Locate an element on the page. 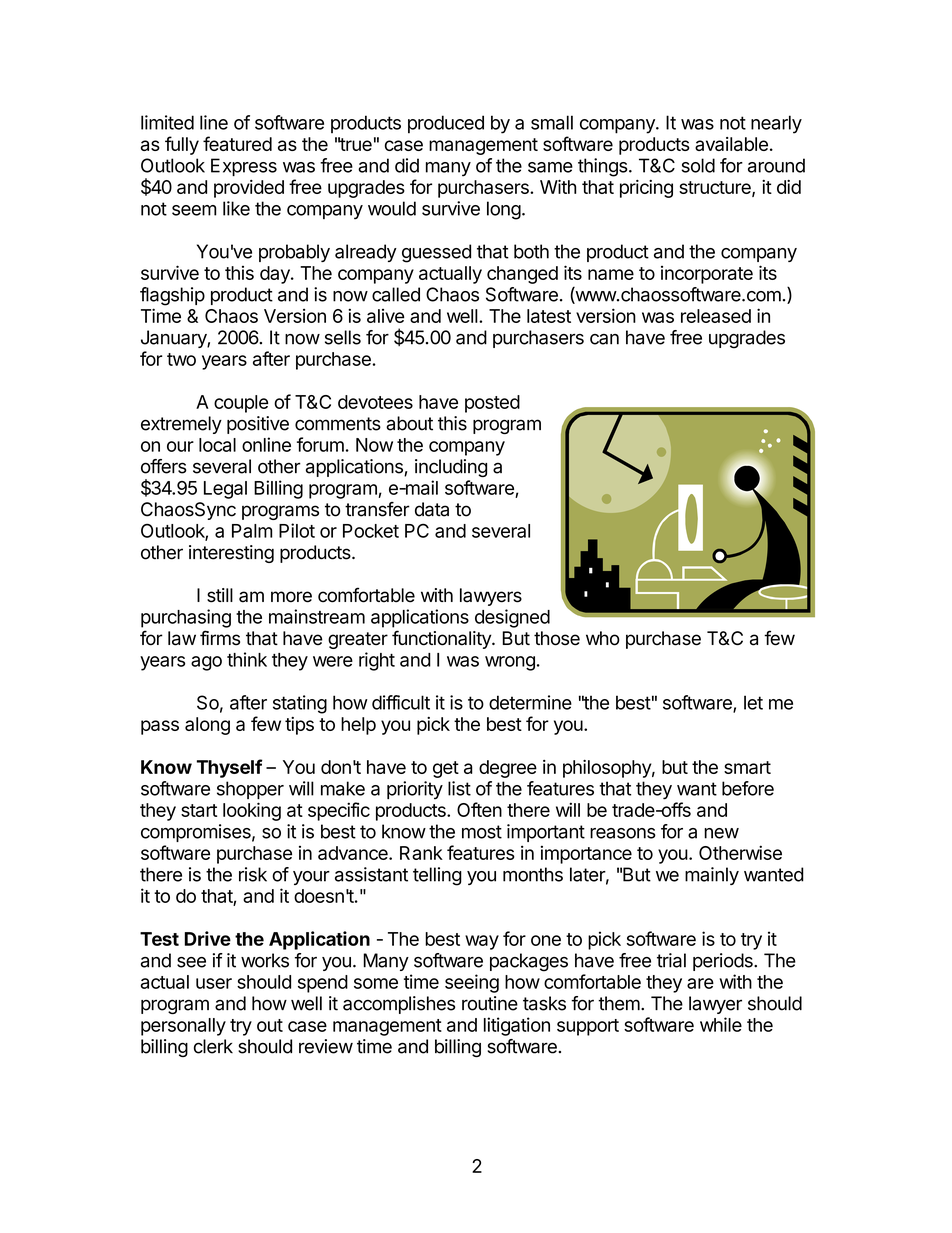  sold is located at coordinates (698, 165).
